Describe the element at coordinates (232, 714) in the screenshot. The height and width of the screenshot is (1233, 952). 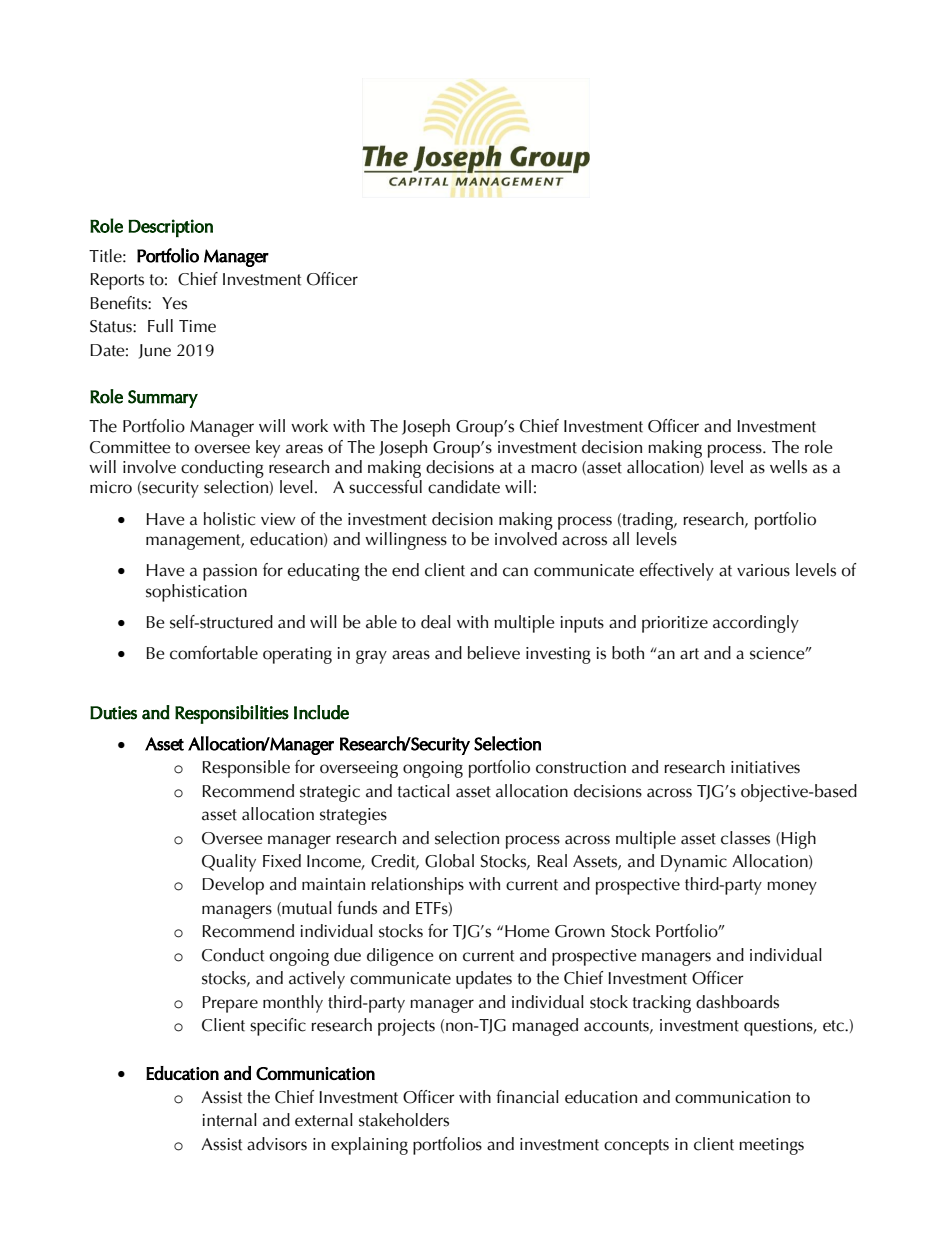
I see `Responsibilities` at that location.
